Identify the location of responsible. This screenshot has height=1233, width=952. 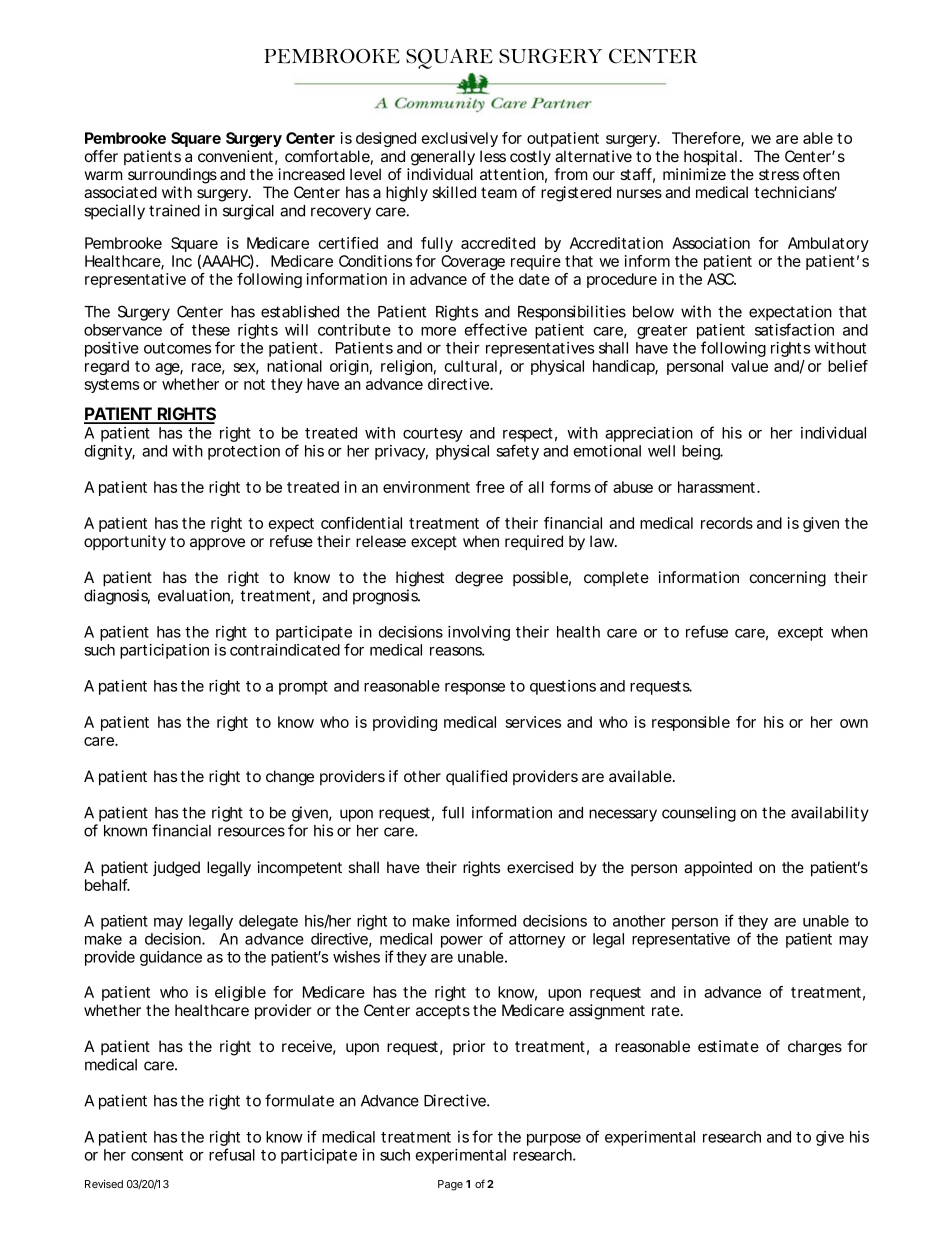
(691, 723).
